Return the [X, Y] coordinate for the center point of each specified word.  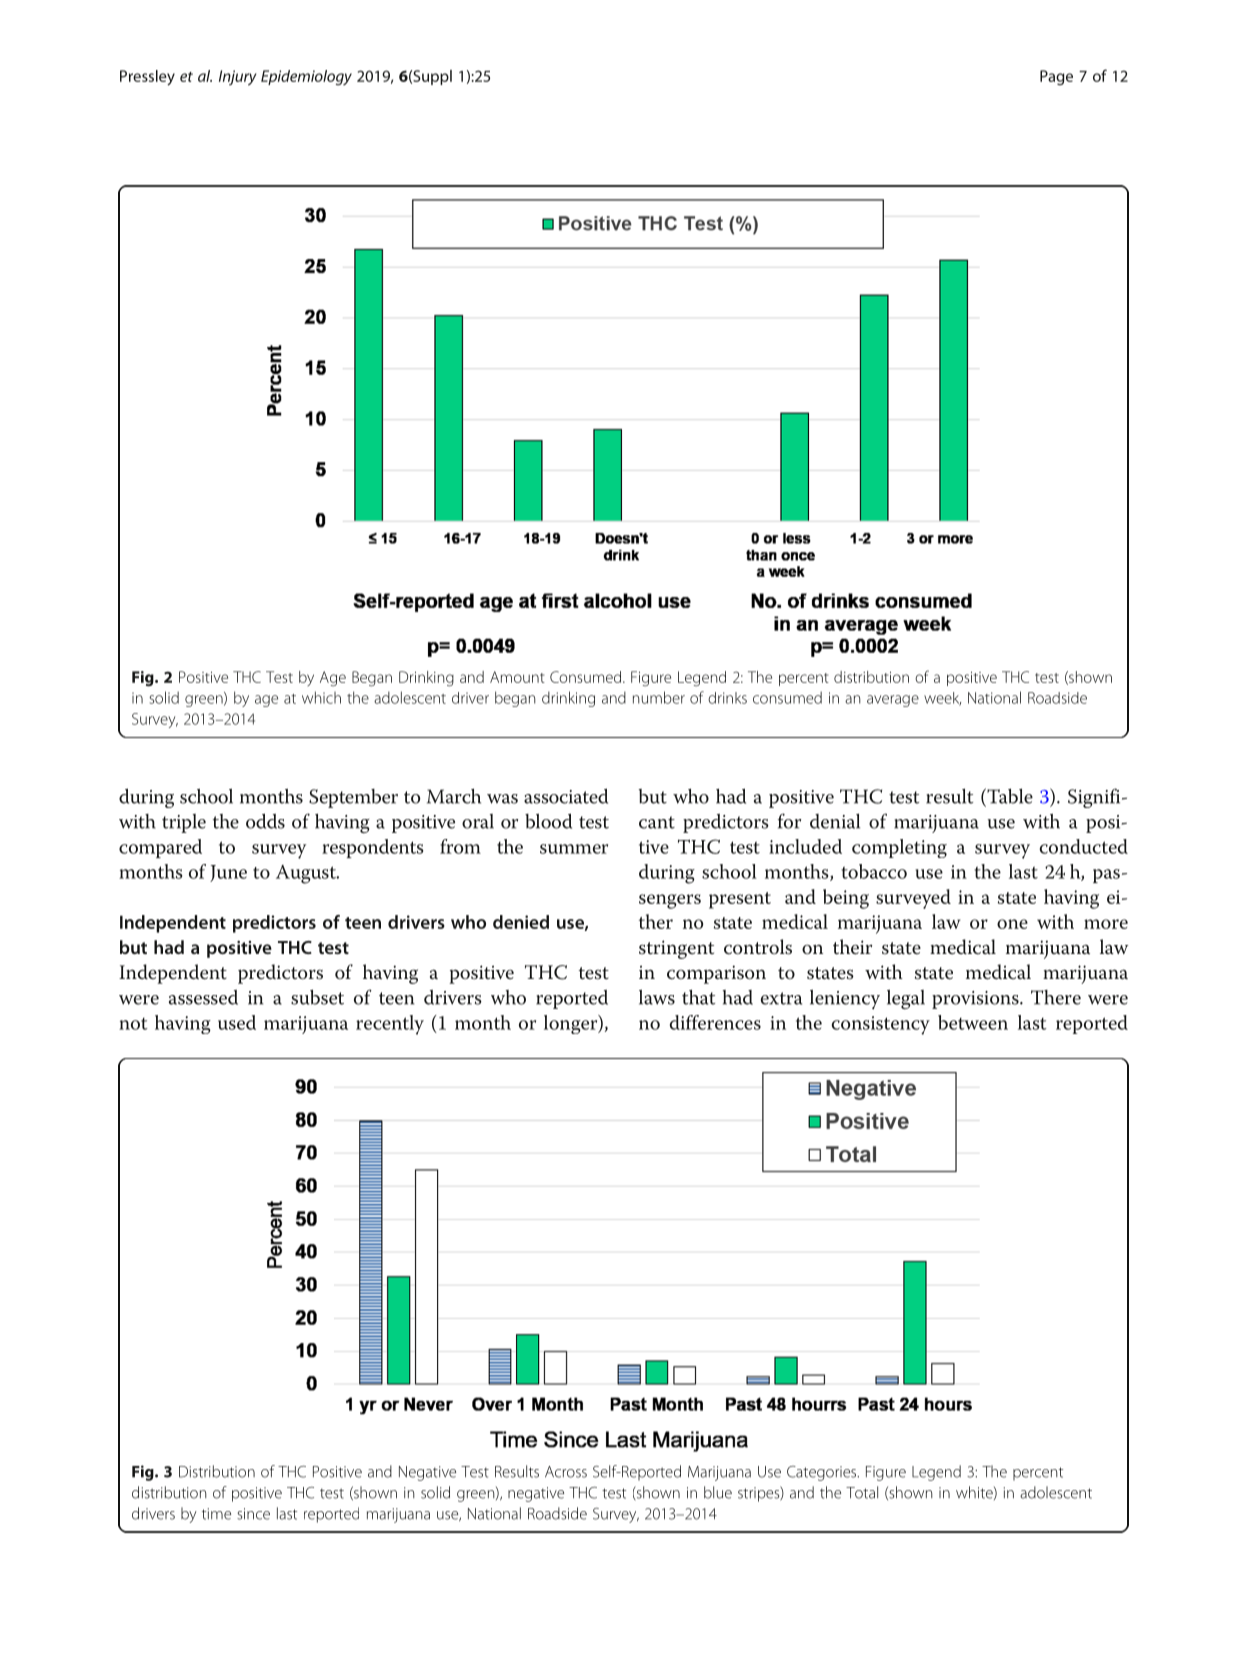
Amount [517, 677]
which [321, 697]
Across [566, 1472]
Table [1009, 797]
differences [715, 1022]
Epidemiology [306, 77]
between [973, 1022]
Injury [237, 78]
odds [265, 821]
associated [566, 796]
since [253, 1514]
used [237, 1022]
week [942, 699]
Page [1056, 77]
